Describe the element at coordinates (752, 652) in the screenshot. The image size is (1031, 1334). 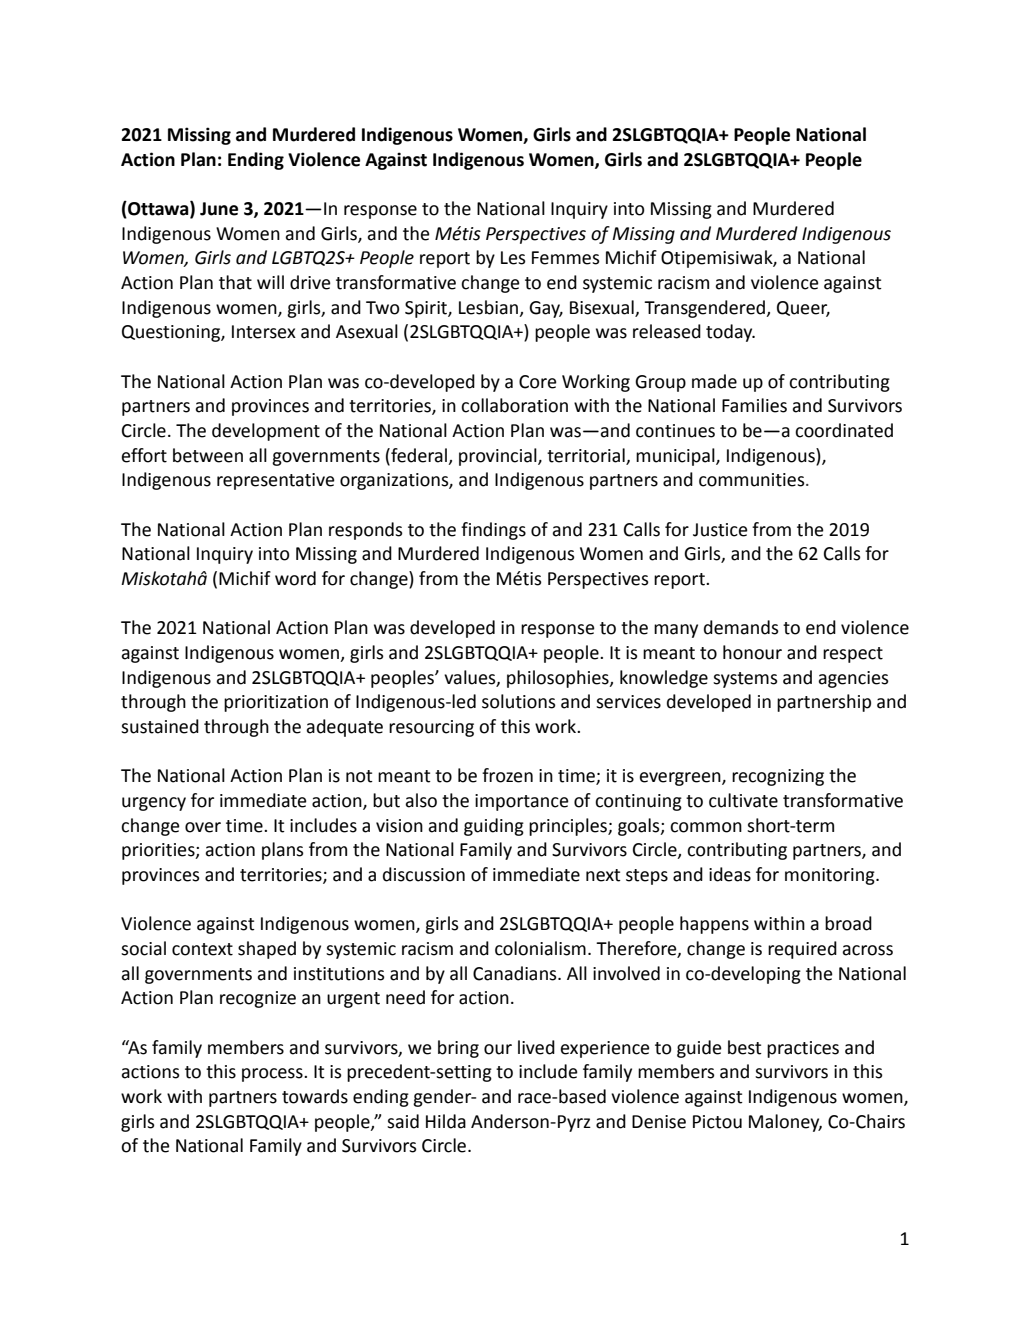
I see `honour` at that location.
